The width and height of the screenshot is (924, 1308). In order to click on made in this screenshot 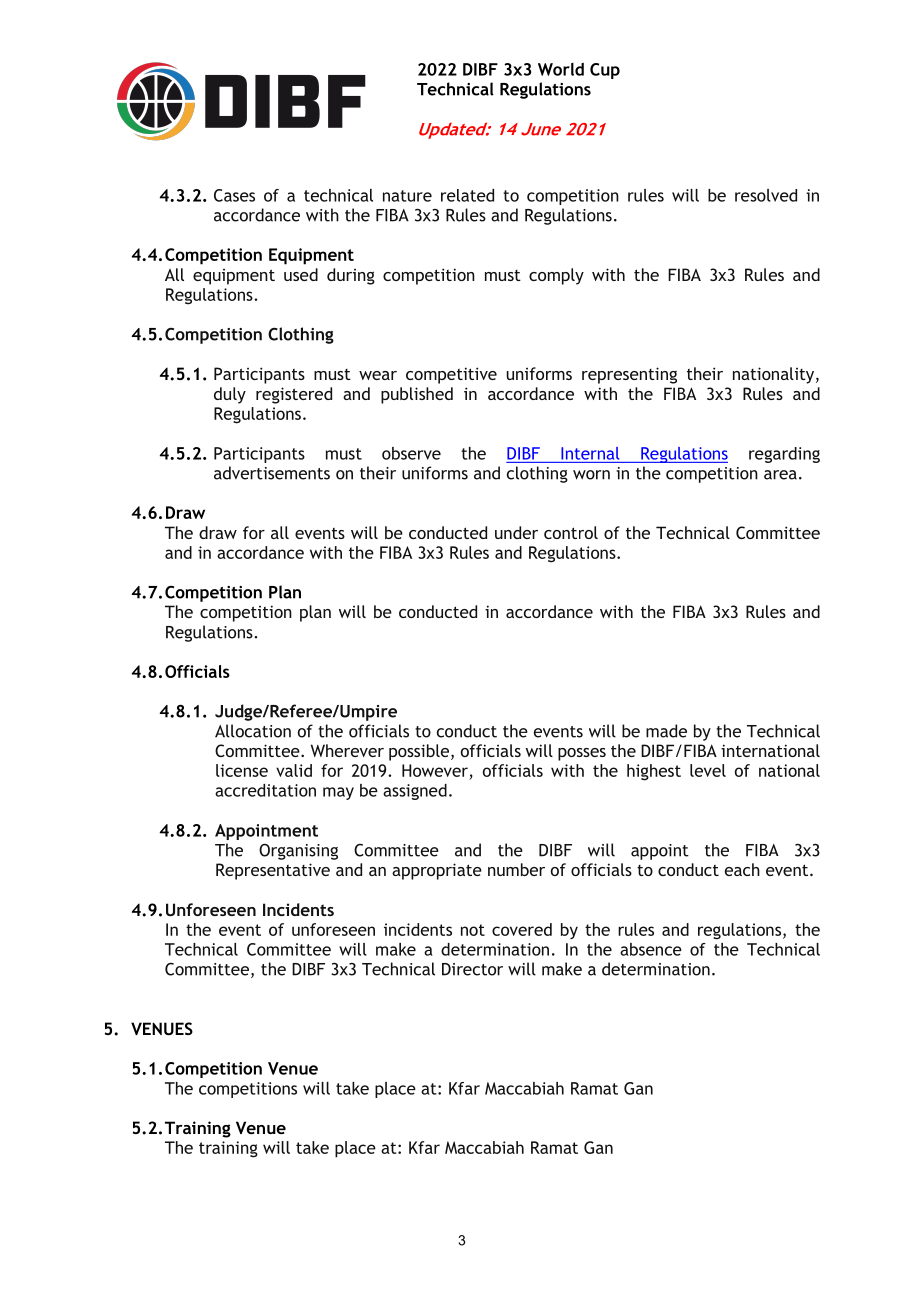, I will do `click(666, 731)`.
